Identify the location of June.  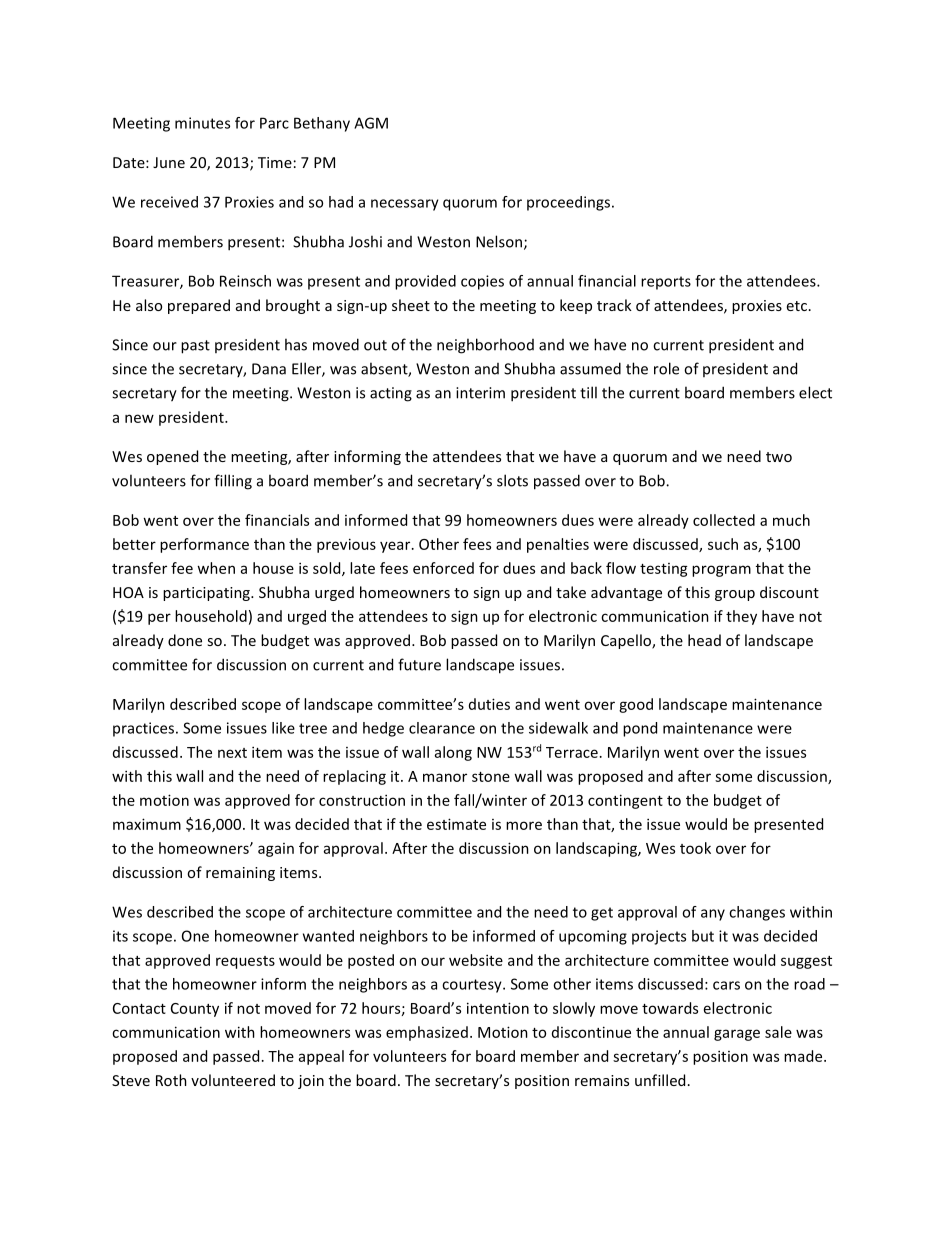
(169, 162).
